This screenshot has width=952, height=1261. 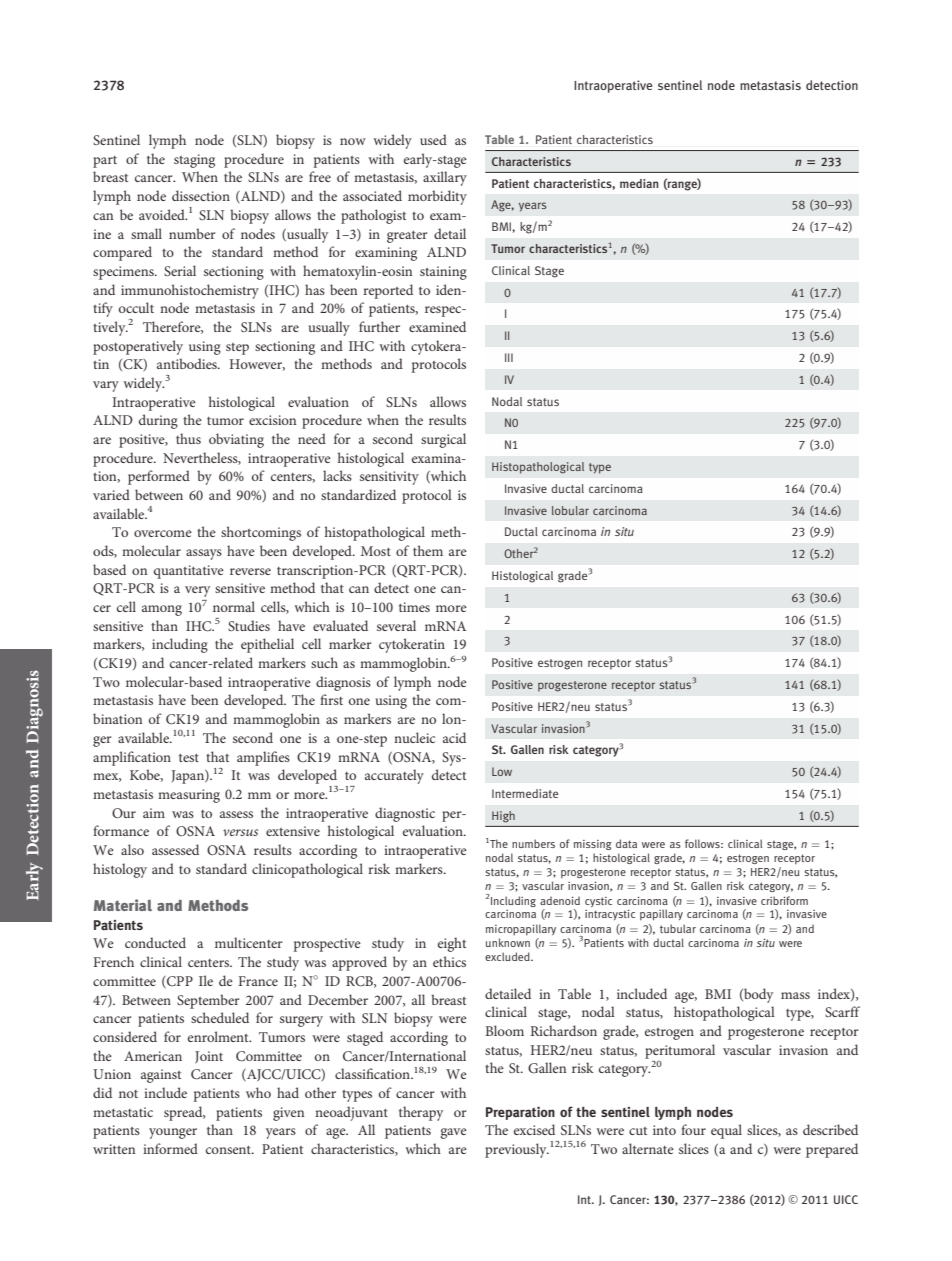 What do you see at coordinates (639, 183) in the screenshot?
I see `median` at bounding box center [639, 183].
